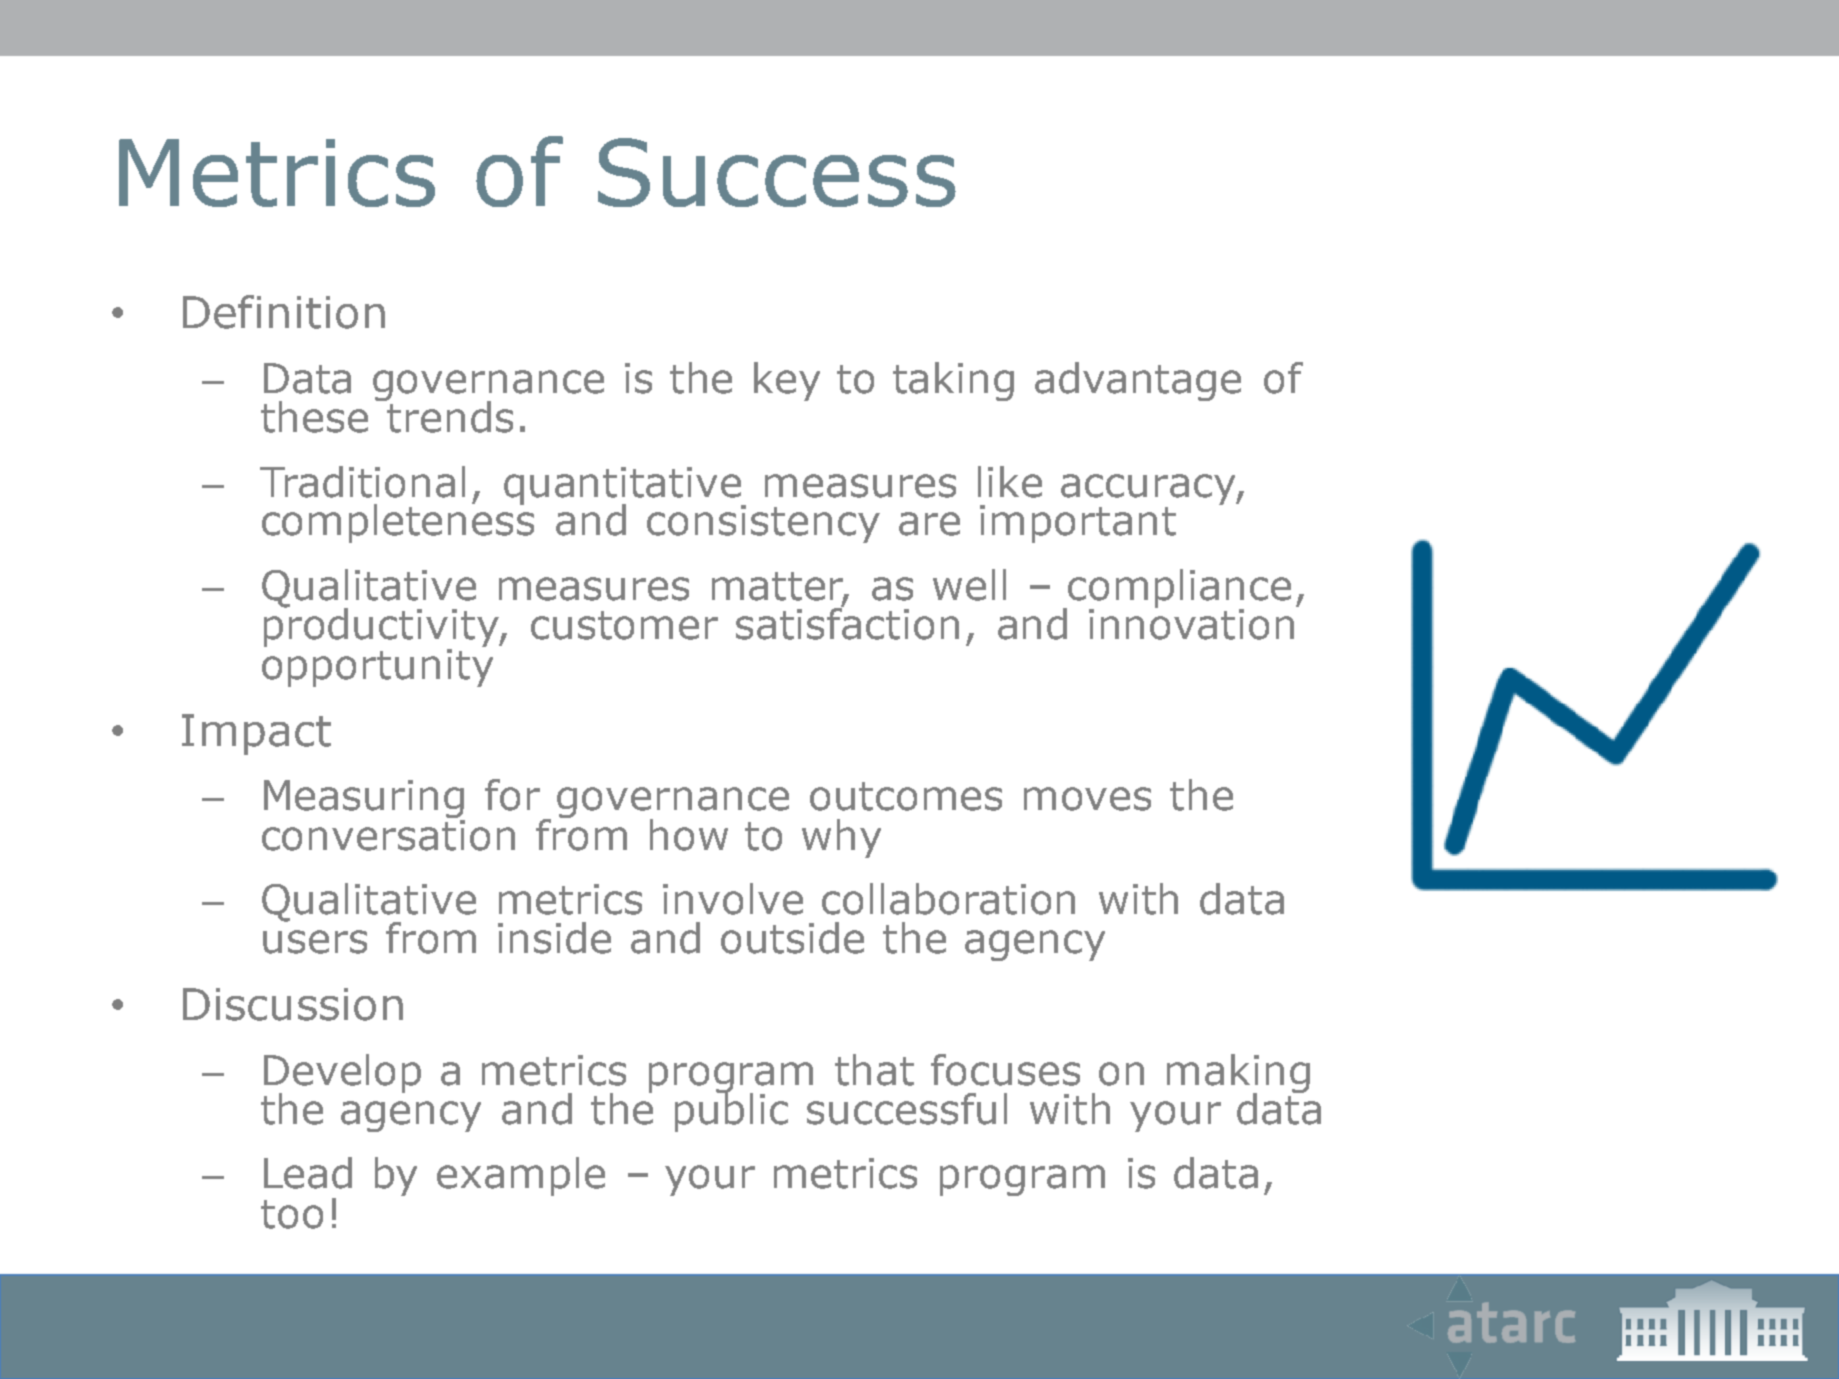  I want to click on advantage, so click(1138, 381).
